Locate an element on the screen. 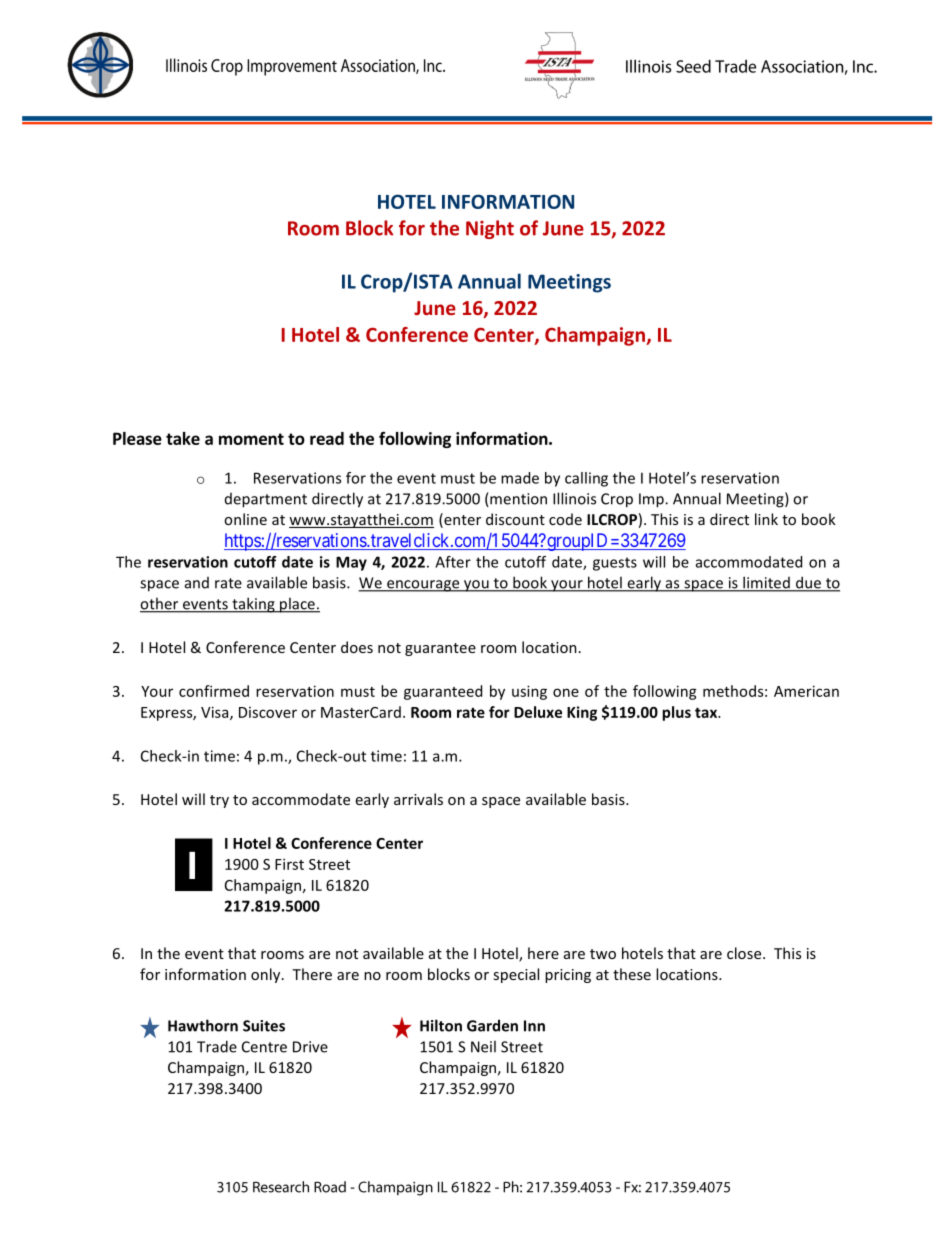 This screenshot has width=952, height=1233. Night is located at coordinates (490, 229).
